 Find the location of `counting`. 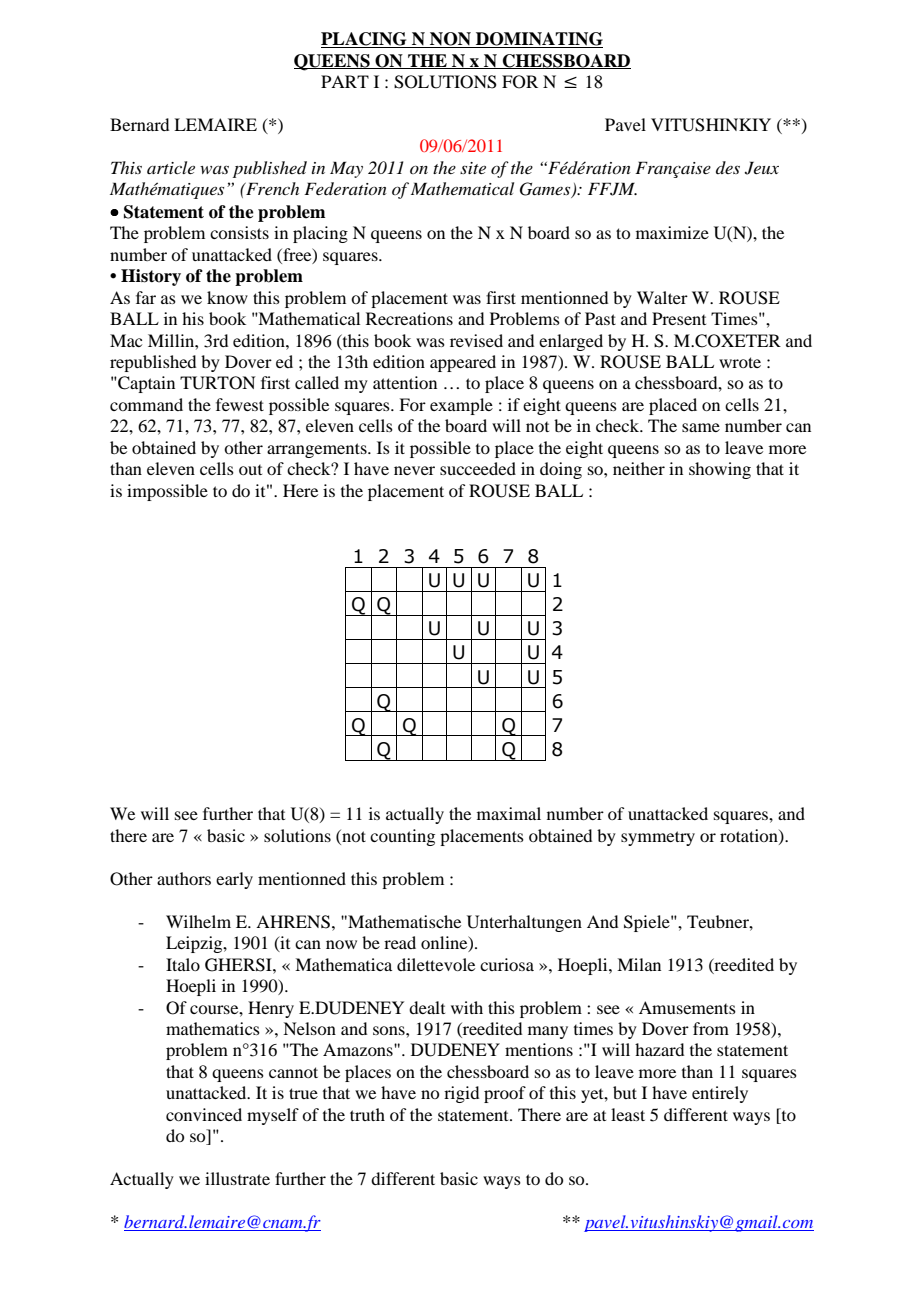

counting is located at coordinates (402, 837).
